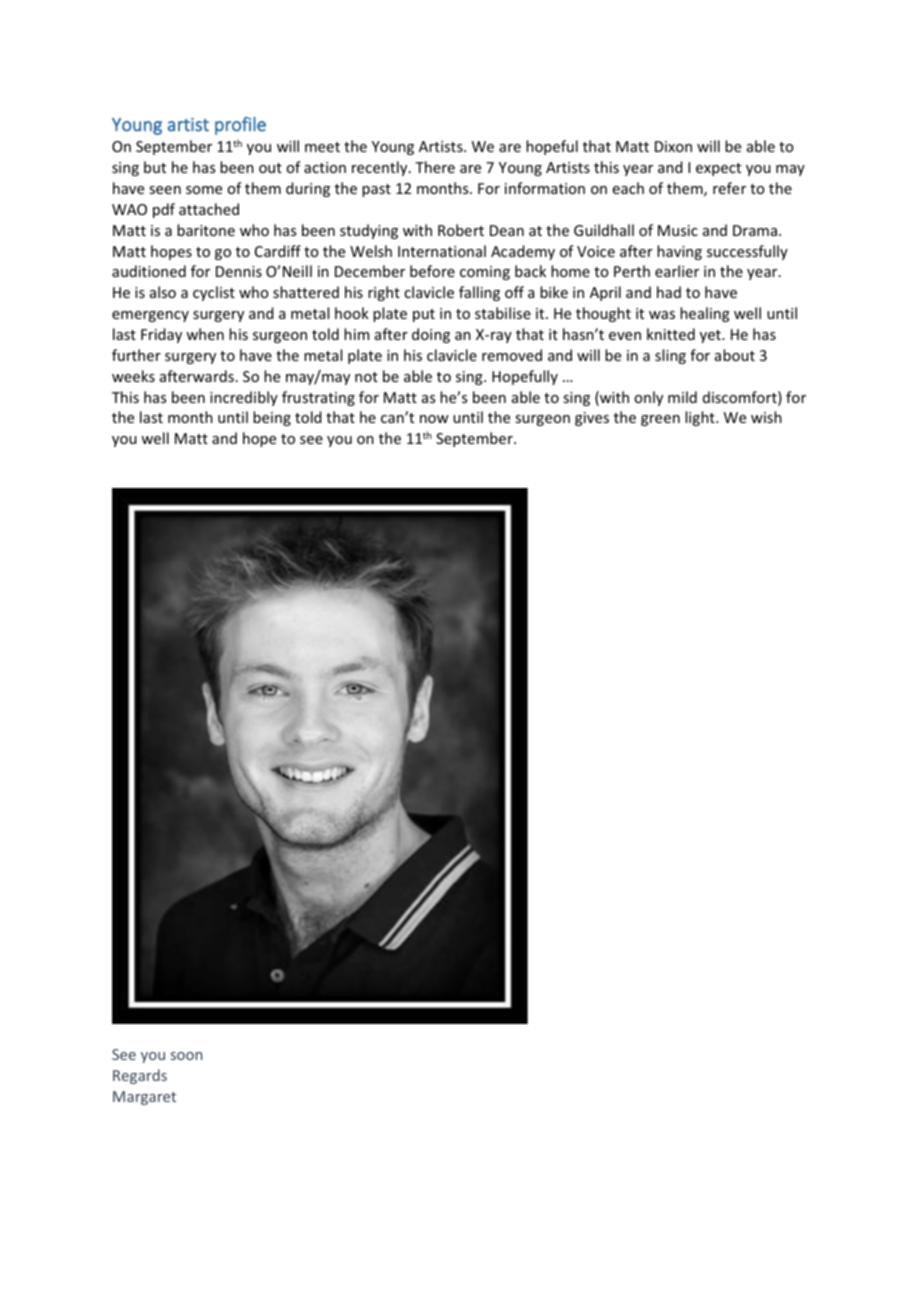  I want to click on soon, so click(186, 1056).
